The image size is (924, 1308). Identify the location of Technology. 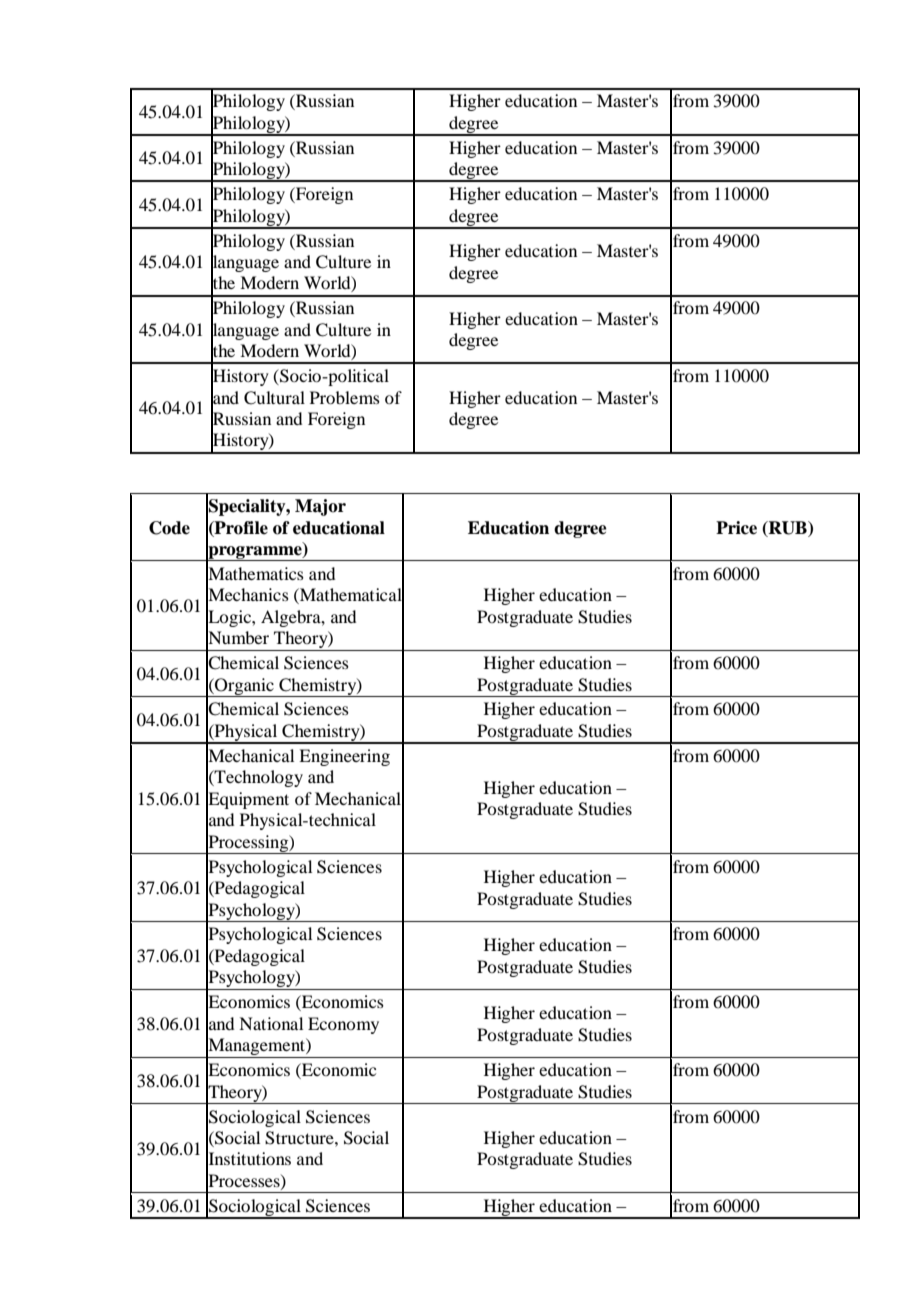
(258, 778).
